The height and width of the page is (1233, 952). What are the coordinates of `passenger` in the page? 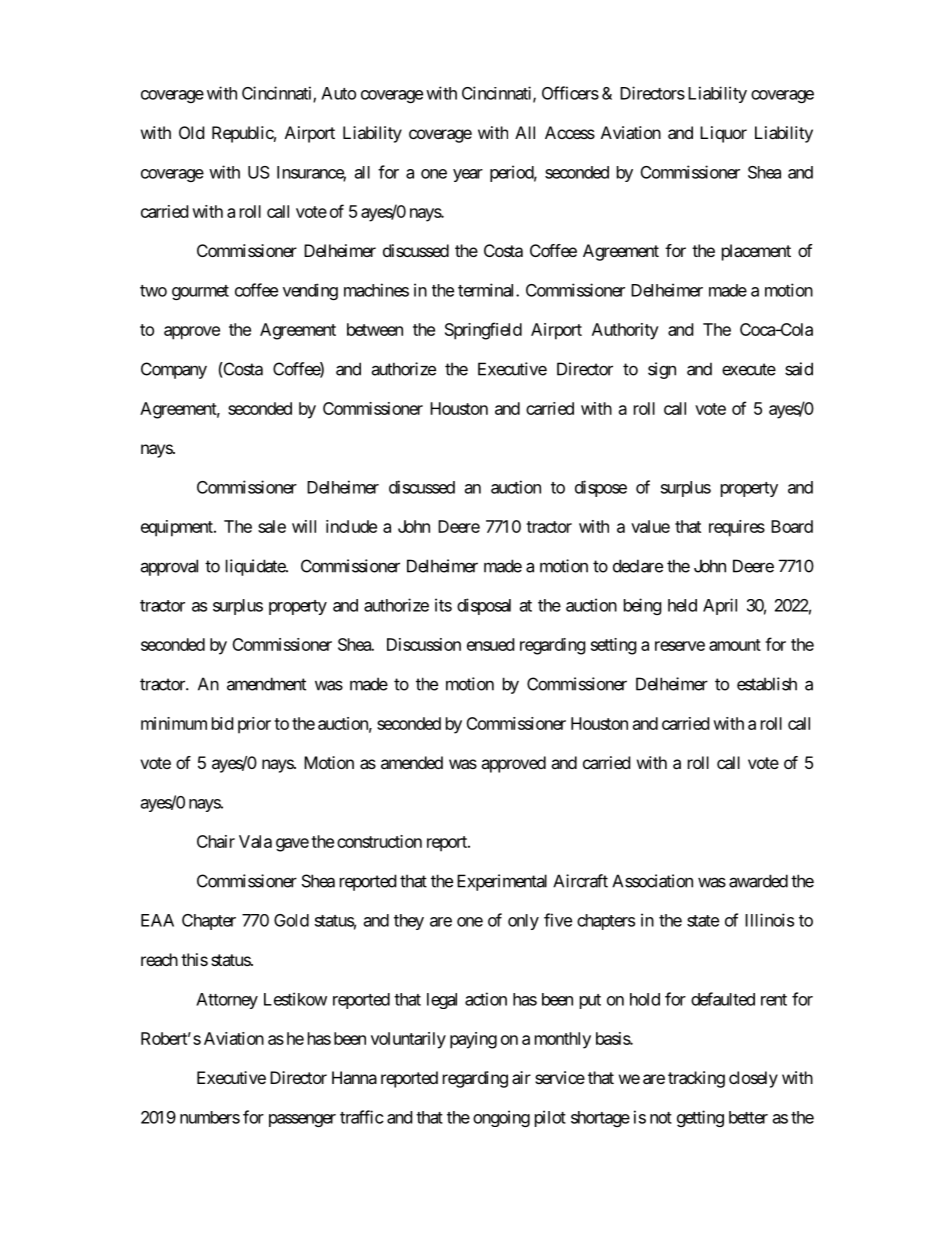 It's located at (302, 1120).
